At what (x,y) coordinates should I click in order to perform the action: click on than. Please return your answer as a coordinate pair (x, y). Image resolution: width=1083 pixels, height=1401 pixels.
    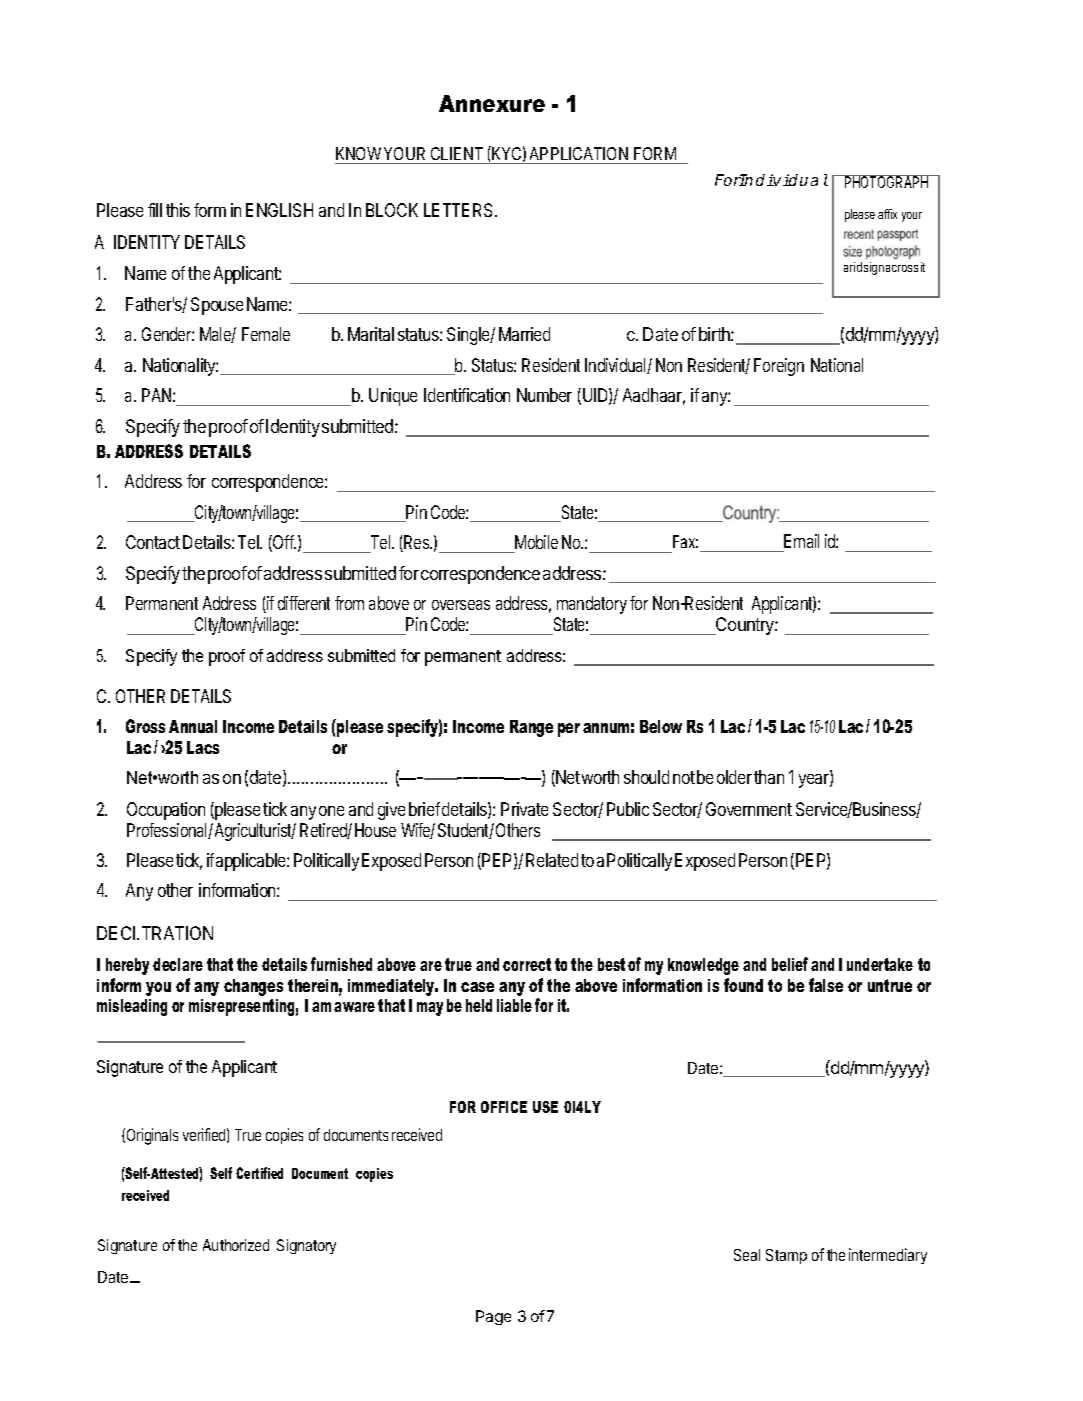
    Looking at the image, I should click on (769, 777).
